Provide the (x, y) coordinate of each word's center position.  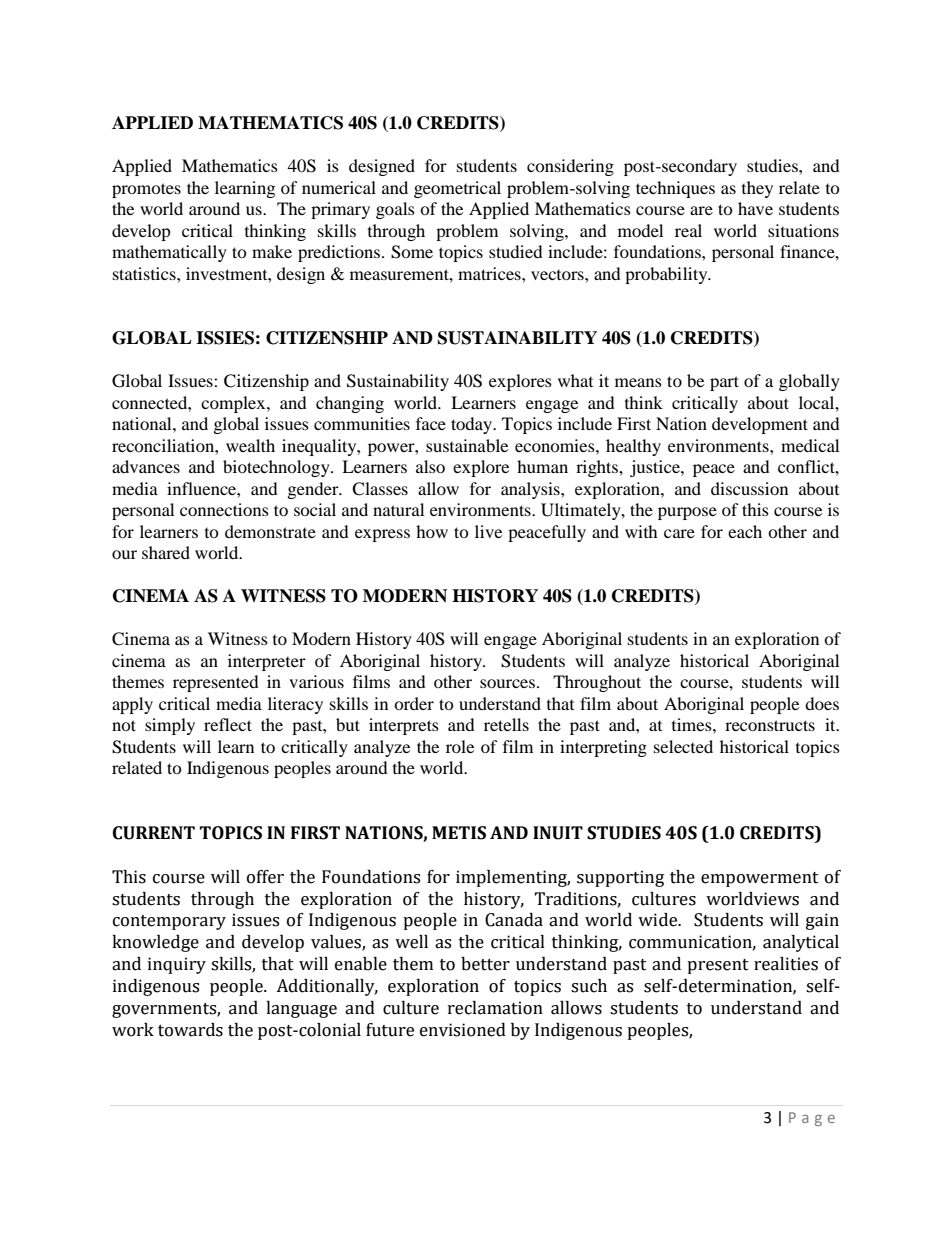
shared (166, 552)
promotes (146, 190)
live (488, 531)
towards (190, 1030)
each (745, 531)
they (757, 189)
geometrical (457, 189)
